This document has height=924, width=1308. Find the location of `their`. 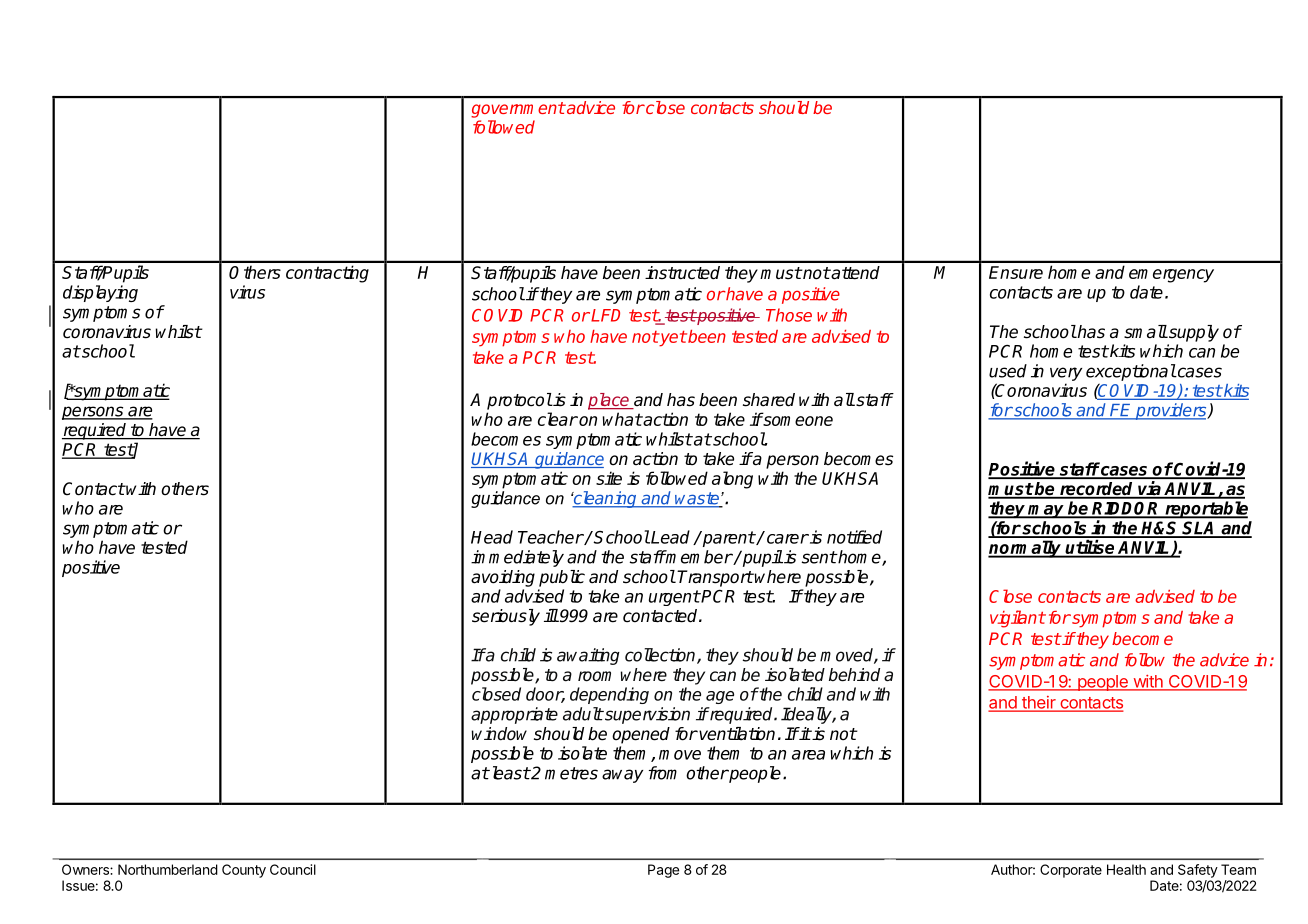

their is located at coordinates (1039, 703).
